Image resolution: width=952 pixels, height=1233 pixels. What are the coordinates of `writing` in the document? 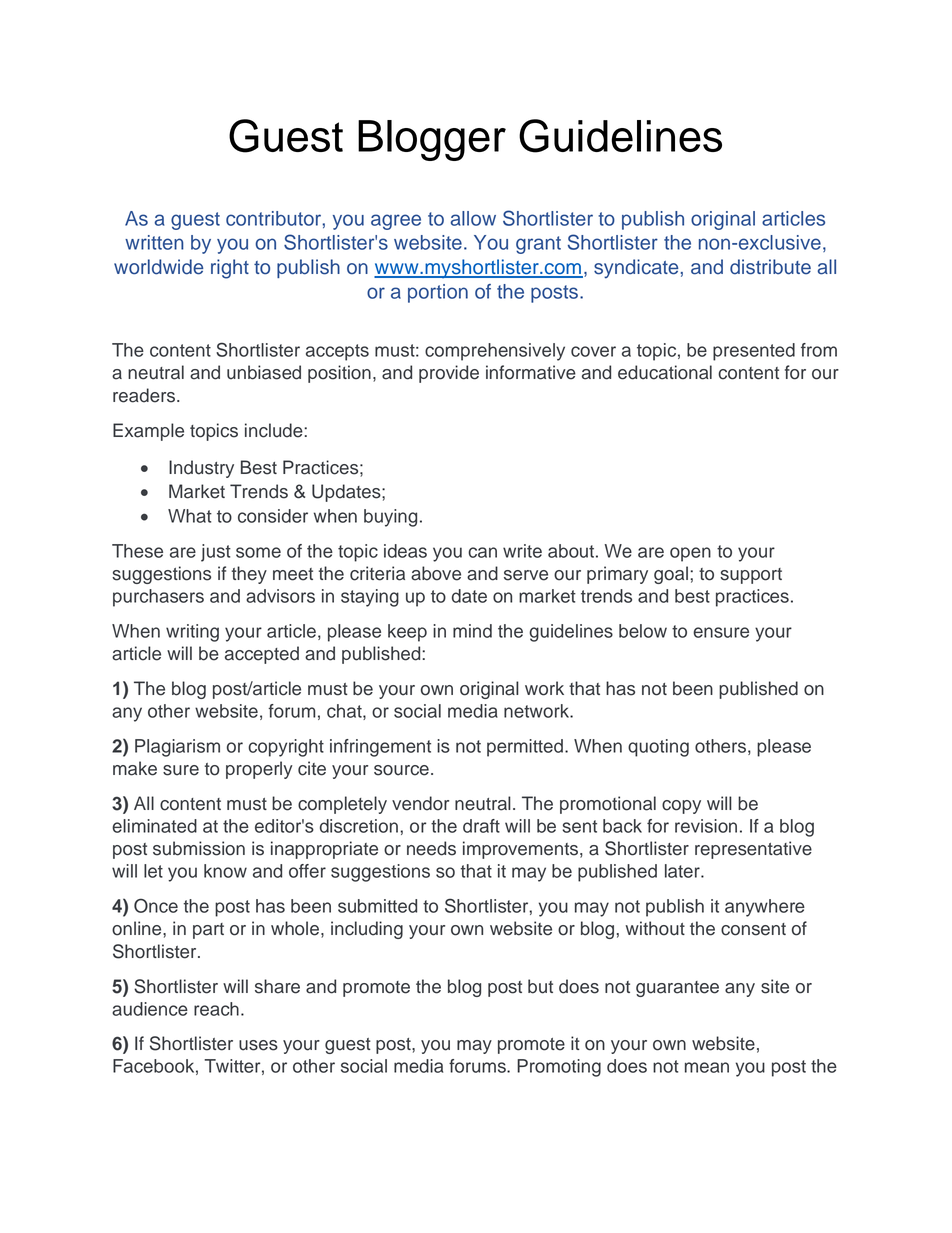 It's located at (192, 633).
